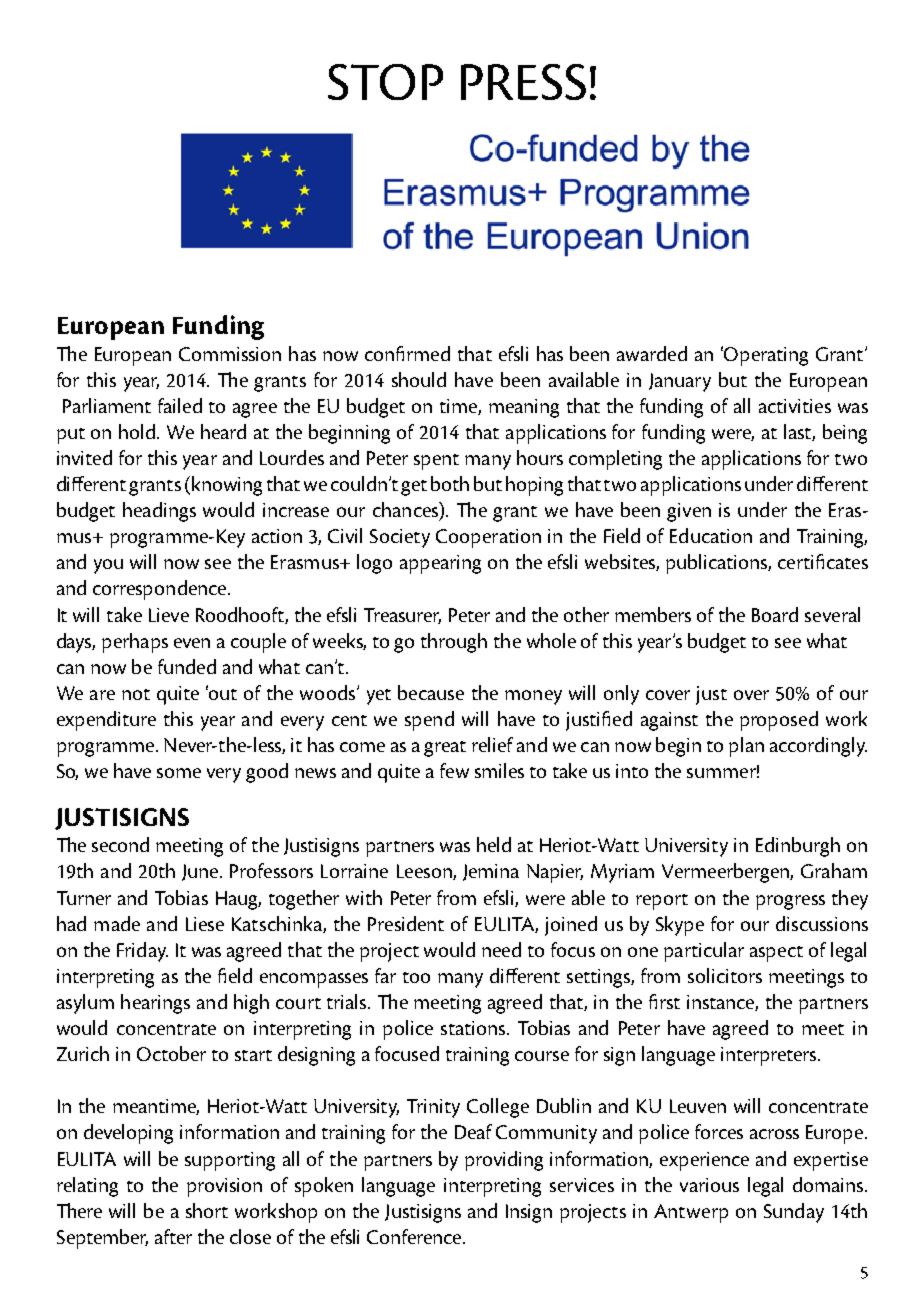 Image resolution: width=924 pixels, height=1308 pixels. What do you see at coordinates (652, 353) in the screenshot?
I see `awarded` at bounding box center [652, 353].
